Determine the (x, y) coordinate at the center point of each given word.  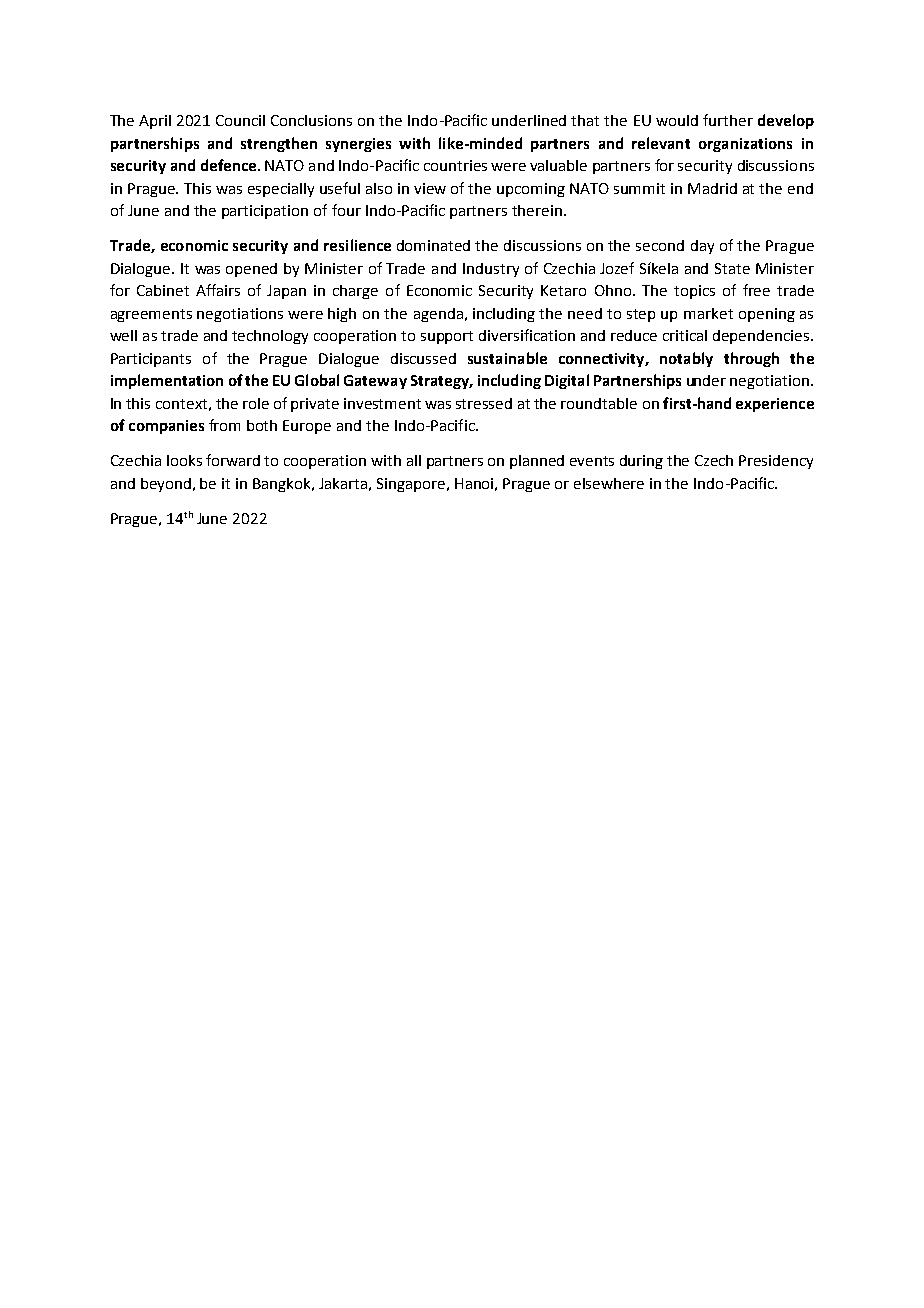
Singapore (411, 485)
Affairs (218, 290)
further (728, 120)
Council (240, 120)
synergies (358, 145)
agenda (438, 315)
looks (184, 460)
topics (694, 292)
